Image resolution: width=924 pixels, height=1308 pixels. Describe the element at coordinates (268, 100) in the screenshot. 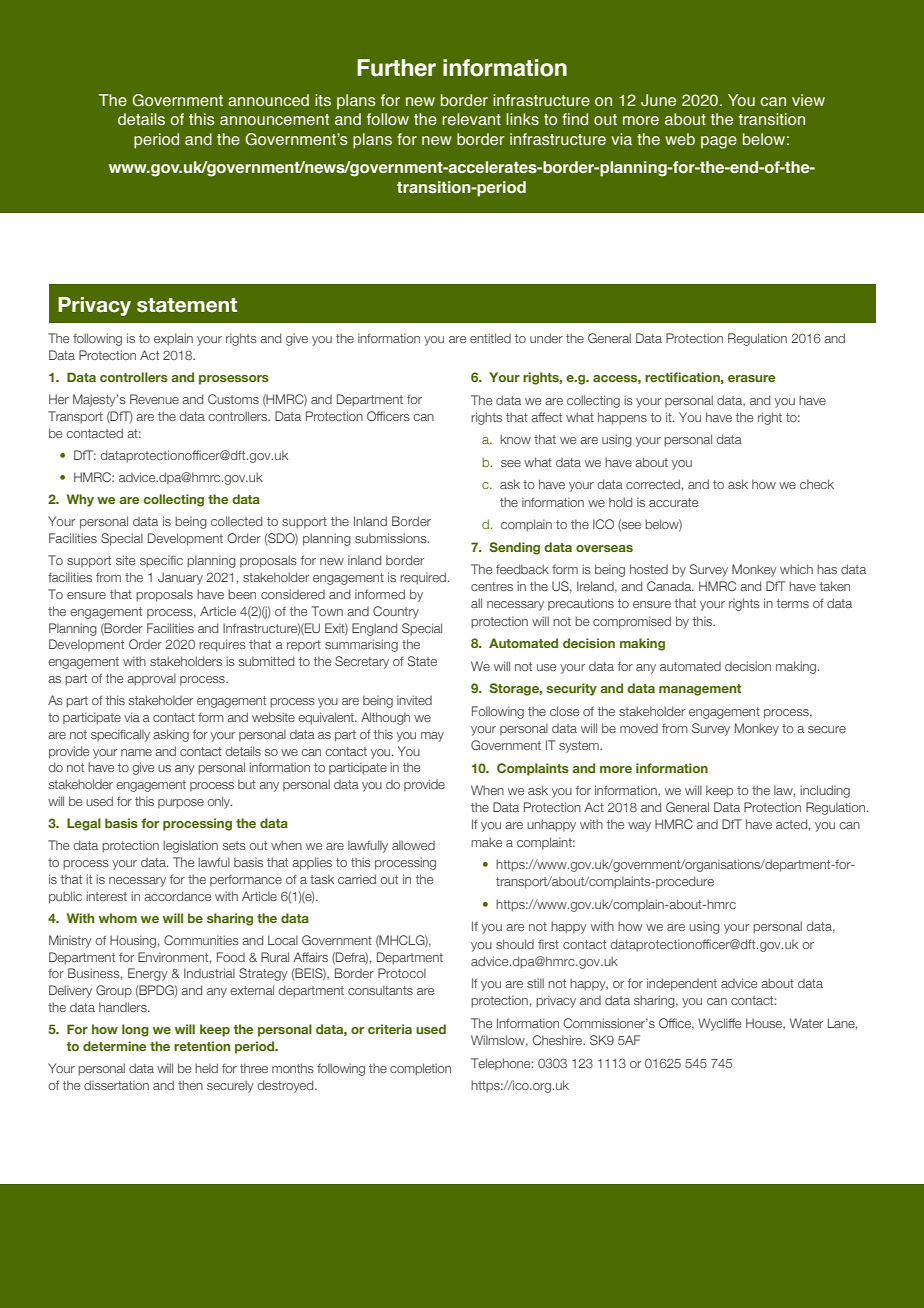

I see `announced` at that location.
